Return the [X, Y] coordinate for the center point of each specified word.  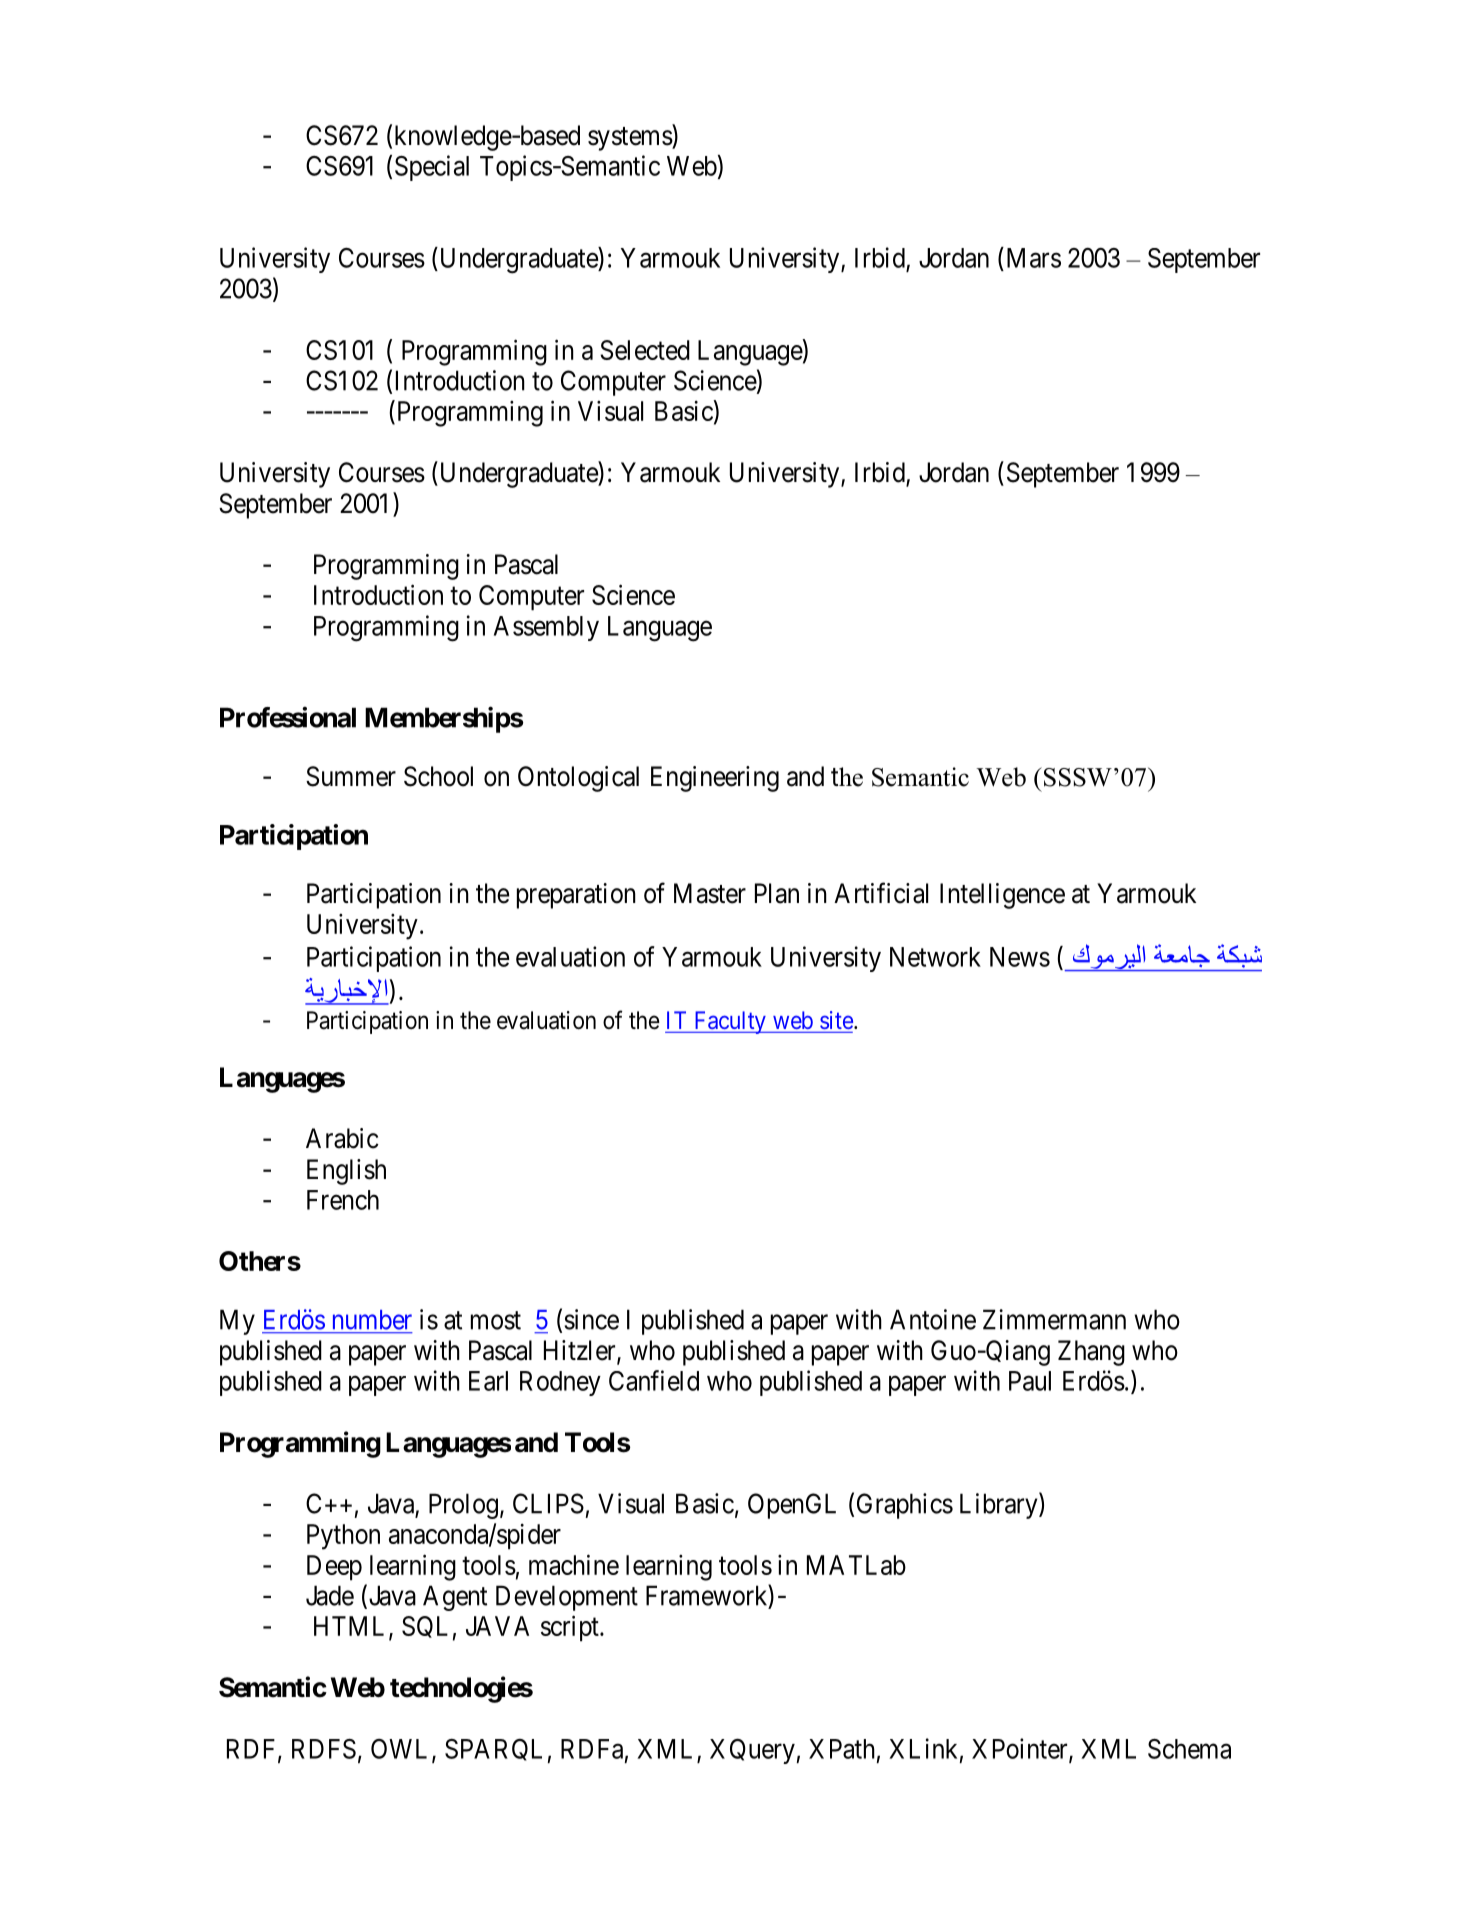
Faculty [730, 1022]
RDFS [324, 1749]
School [438, 776]
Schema [1189, 1749]
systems [630, 139]
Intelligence [1002, 896]
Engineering [715, 779]
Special [432, 168]
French [343, 1200]
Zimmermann [1054, 1319]
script [571, 1628]
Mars [1032, 257]
